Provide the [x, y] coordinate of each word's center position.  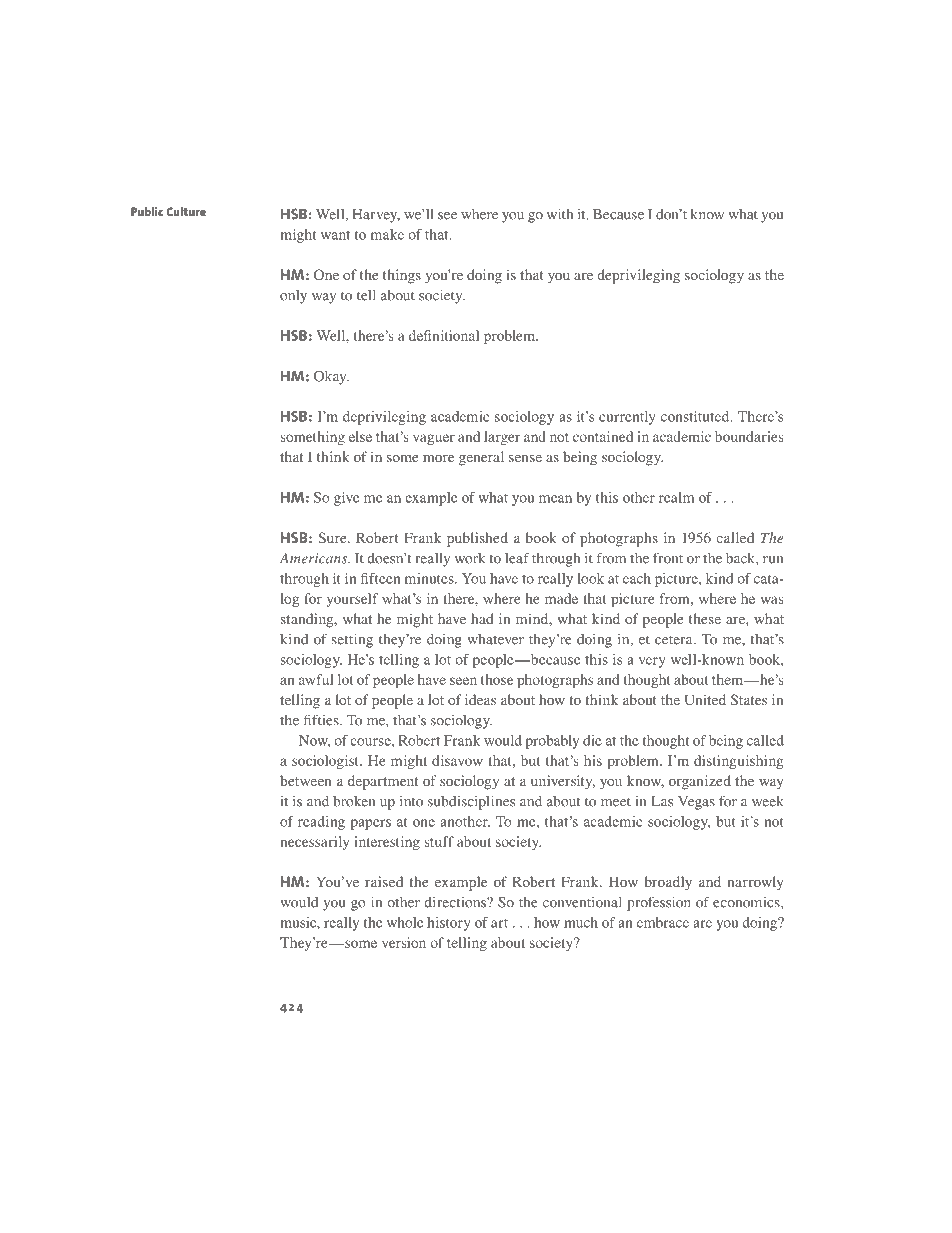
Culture [186, 211]
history [449, 924]
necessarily [314, 843]
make [387, 234]
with [560, 214]
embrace [663, 922]
